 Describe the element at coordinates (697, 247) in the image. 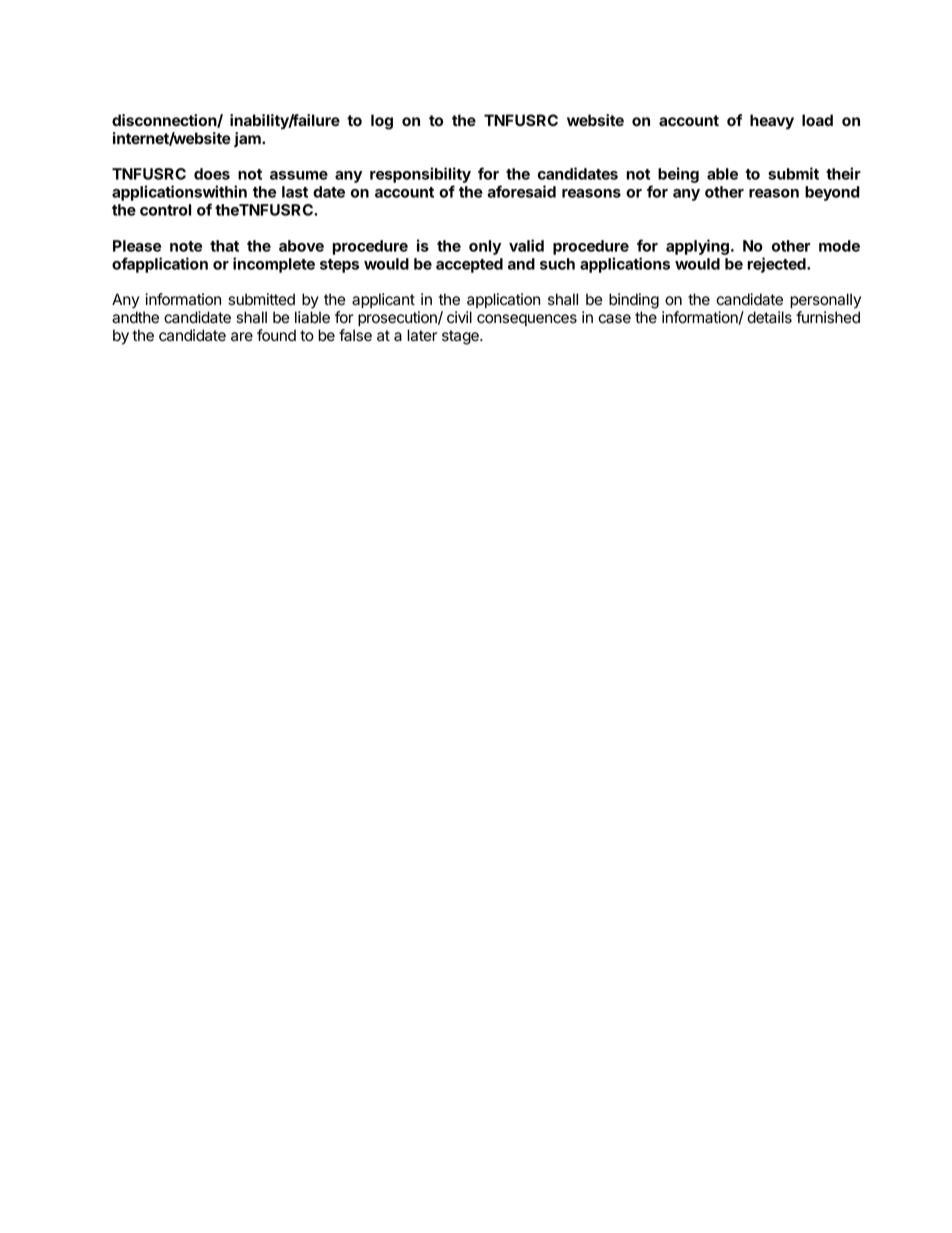

I see `applying` at that location.
